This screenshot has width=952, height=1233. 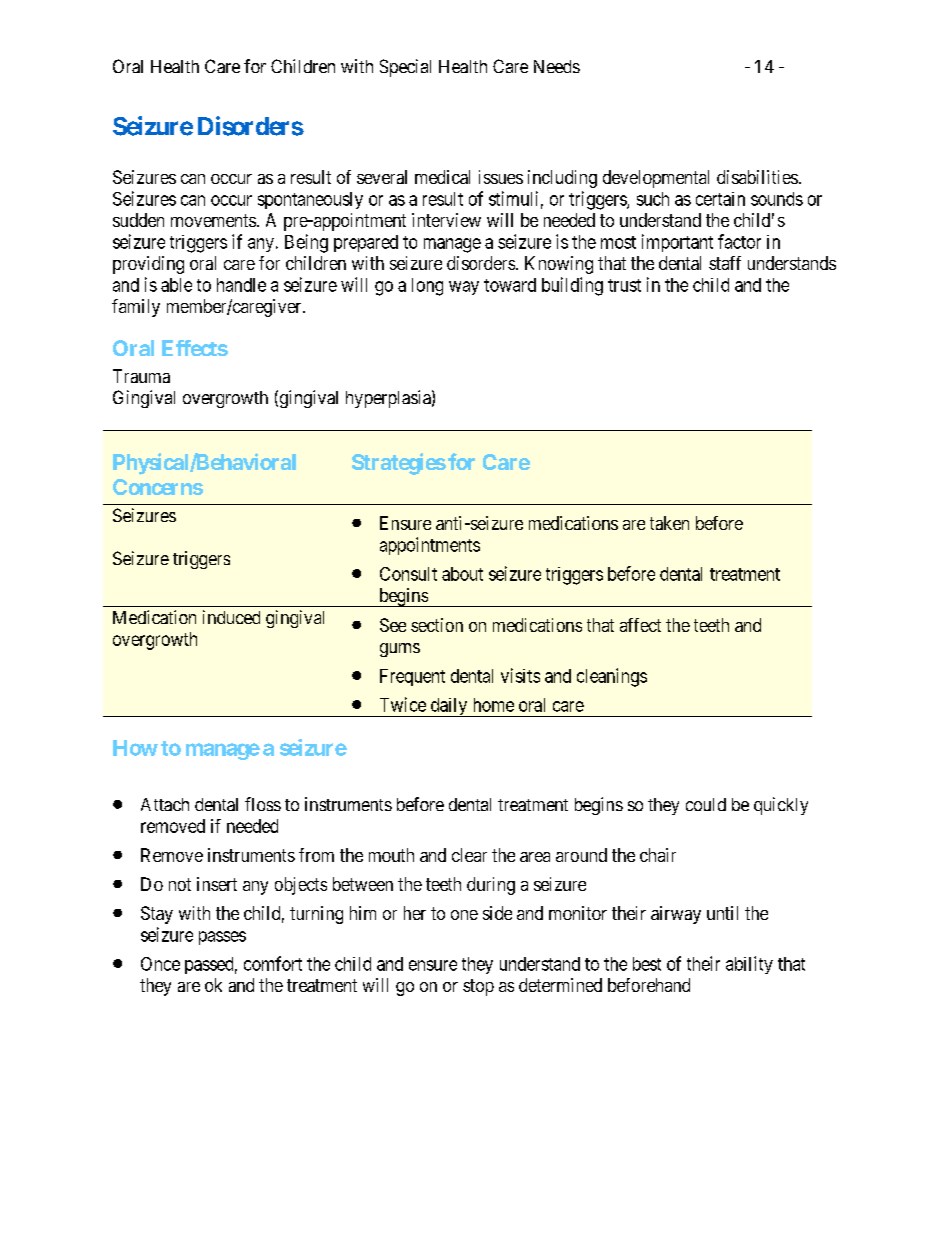 What do you see at coordinates (135, 748) in the screenshot?
I see `How` at bounding box center [135, 748].
